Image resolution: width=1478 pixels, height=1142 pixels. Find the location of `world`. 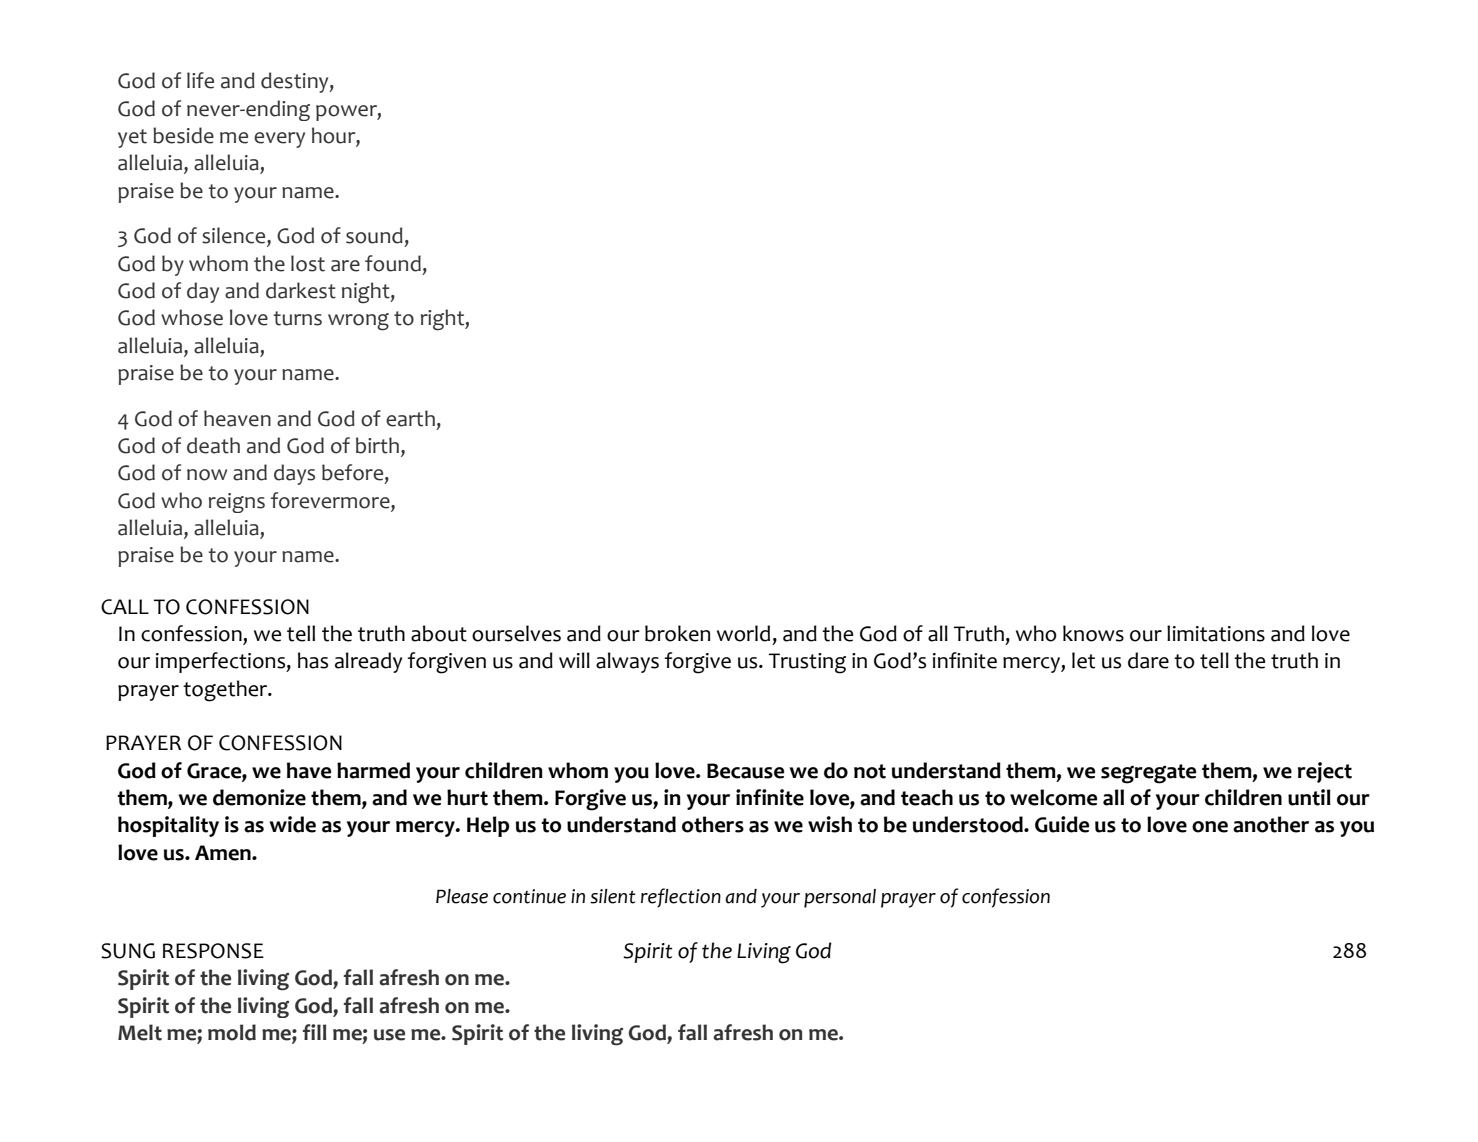

world is located at coordinates (743, 633).
